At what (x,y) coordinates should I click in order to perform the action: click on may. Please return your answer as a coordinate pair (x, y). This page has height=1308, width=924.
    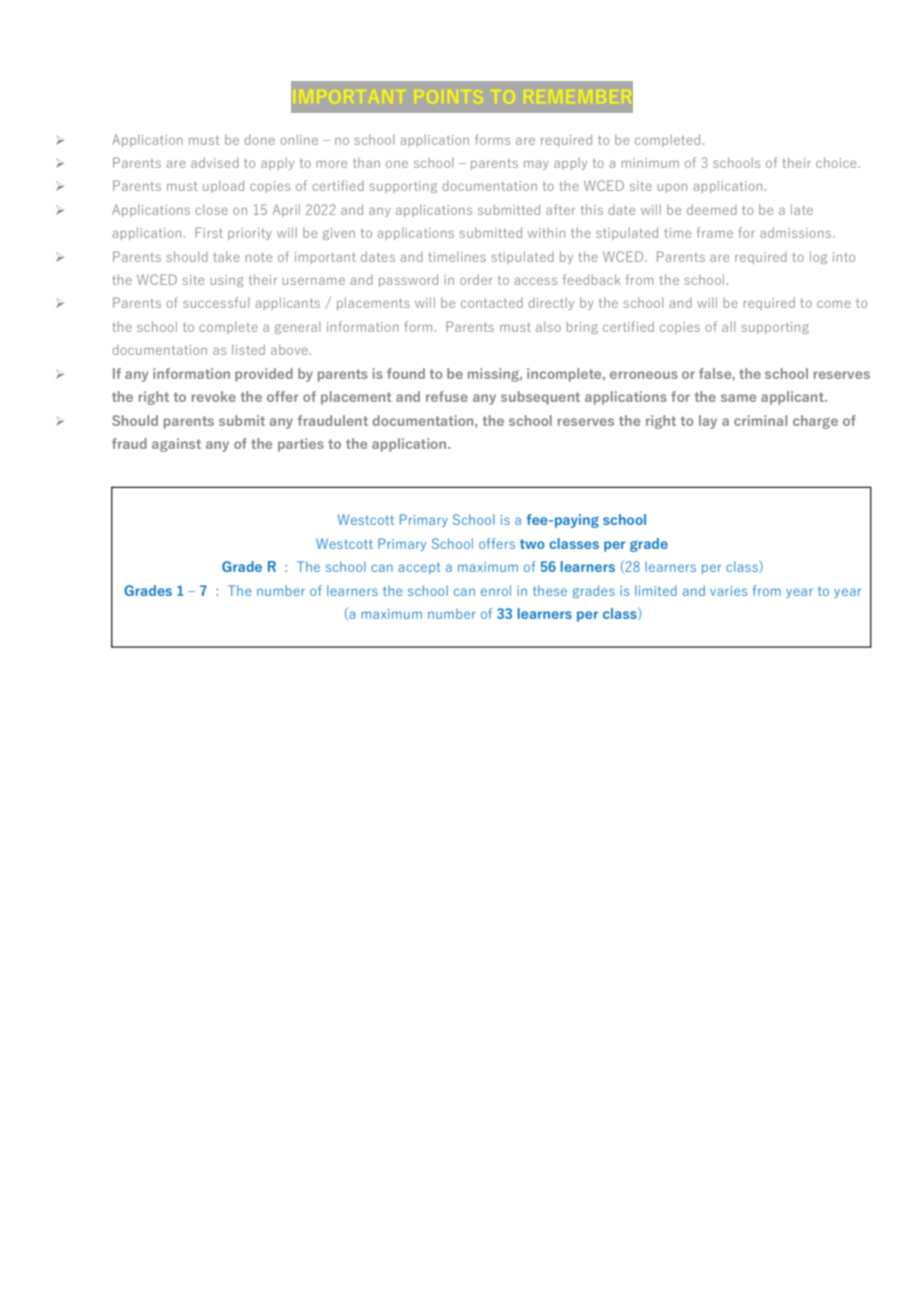
    Looking at the image, I should click on (536, 165).
